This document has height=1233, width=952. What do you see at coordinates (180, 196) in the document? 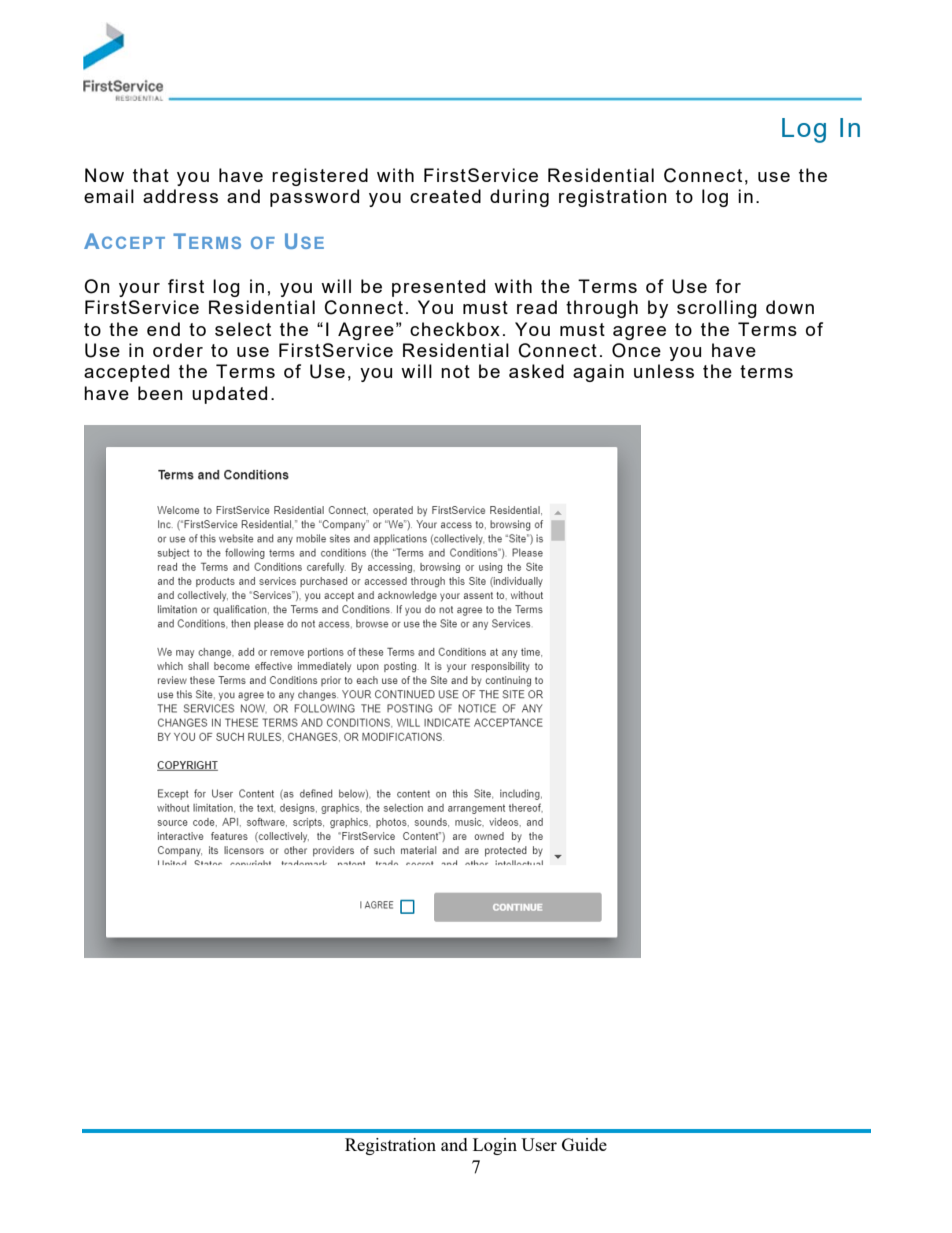
I see `address` at bounding box center [180, 196].
